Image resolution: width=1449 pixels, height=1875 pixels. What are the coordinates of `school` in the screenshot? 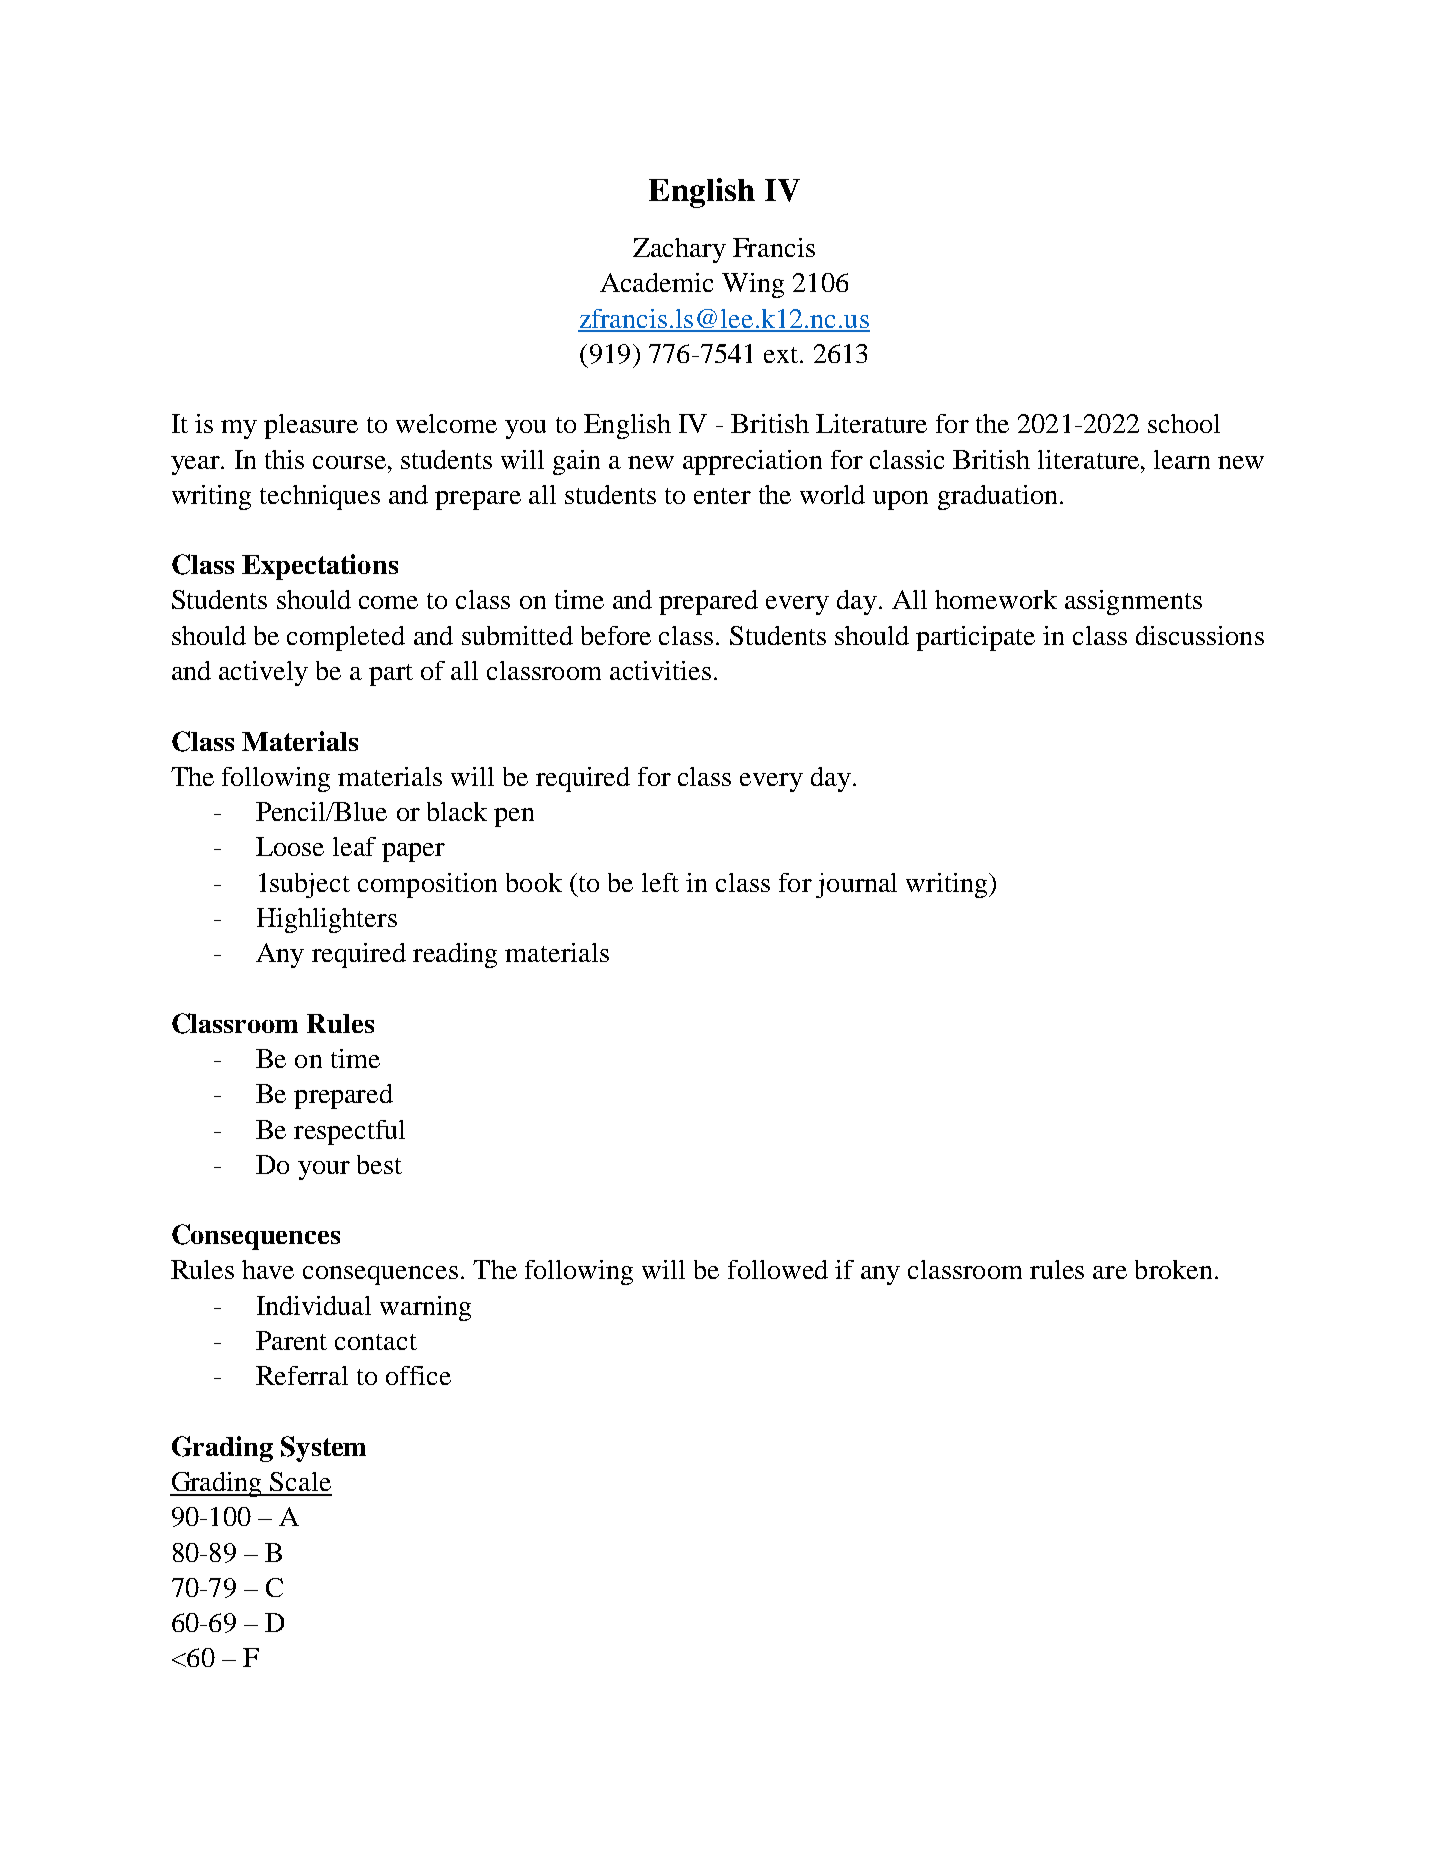 It's located at (1184, 423).
